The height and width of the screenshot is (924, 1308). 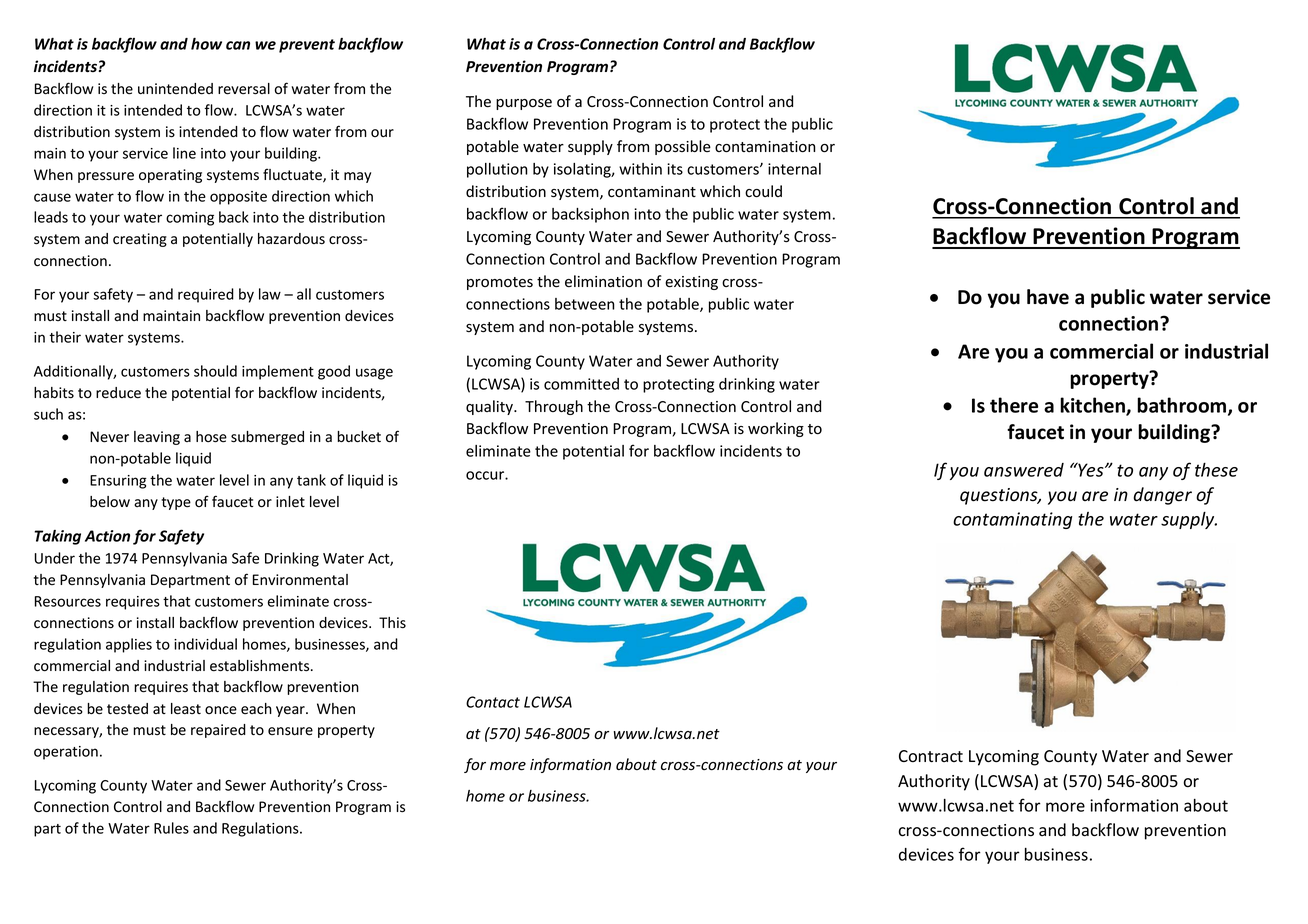 What do you see at coordinates (392, 623) in the screenshot?
I see `This` at bounding box center [392, 623].
